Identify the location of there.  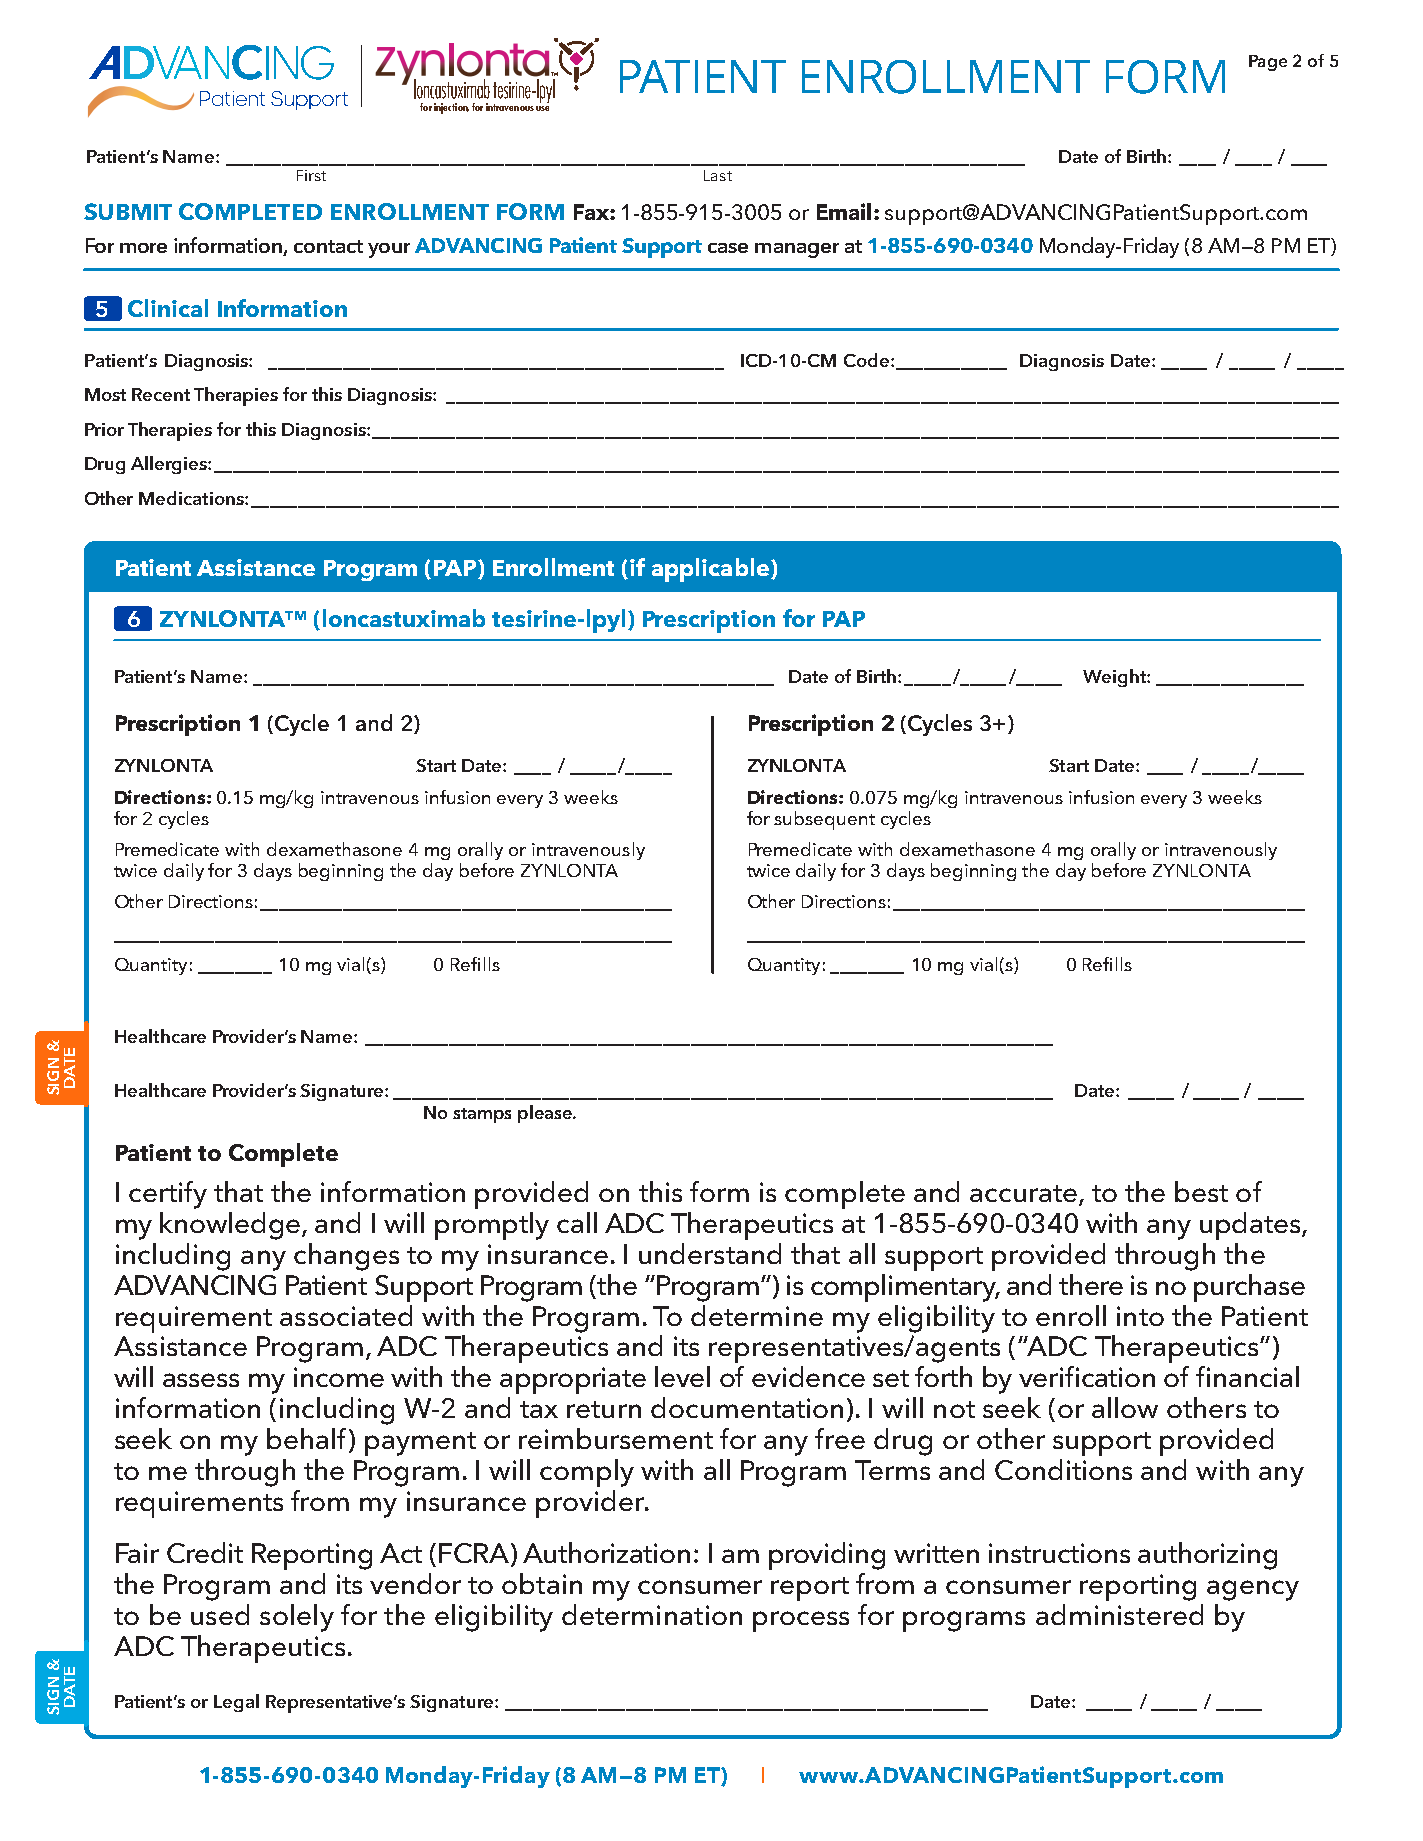
(1091, 1284).
